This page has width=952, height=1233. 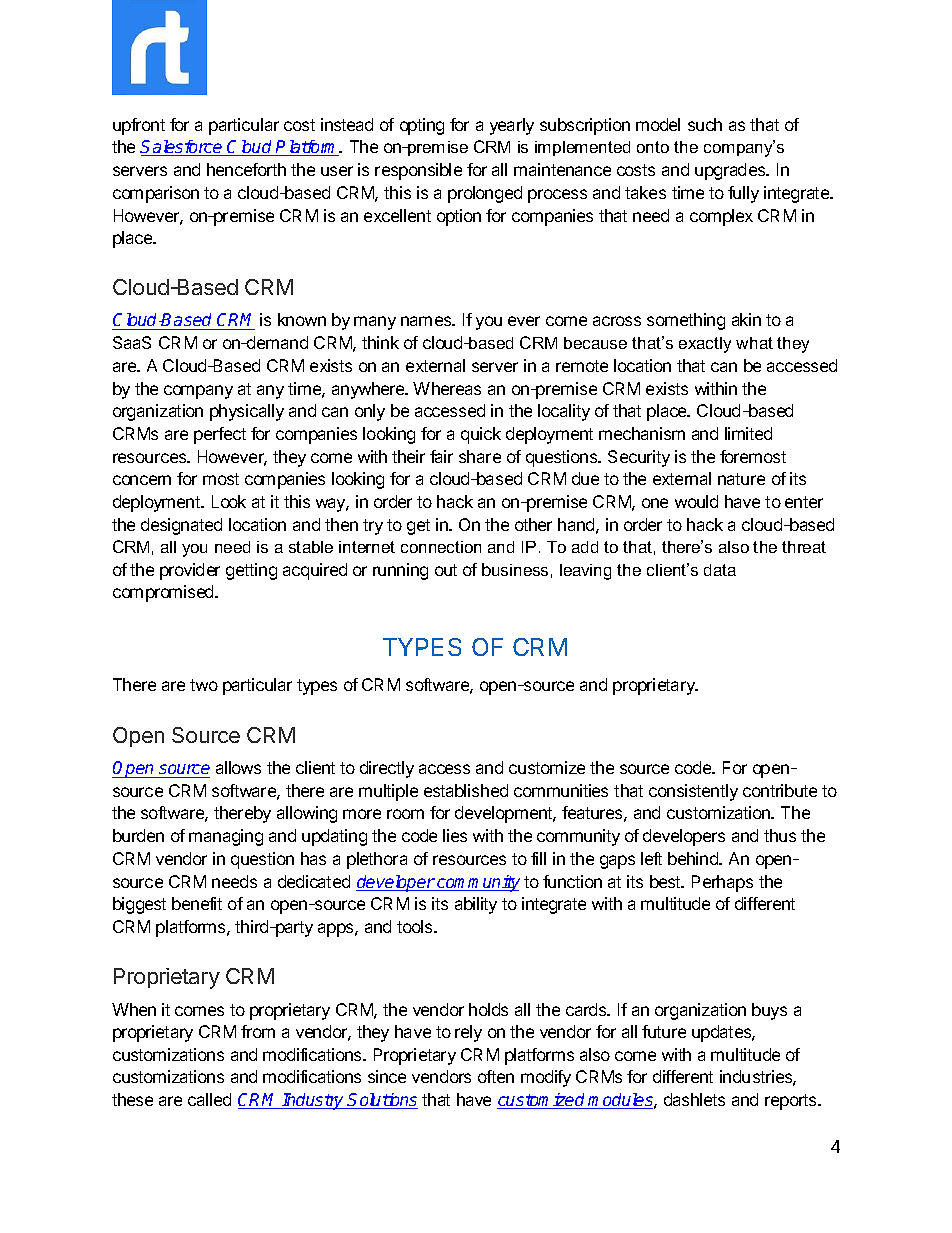 I want to click on compromised, so click(x=164, y=593).
